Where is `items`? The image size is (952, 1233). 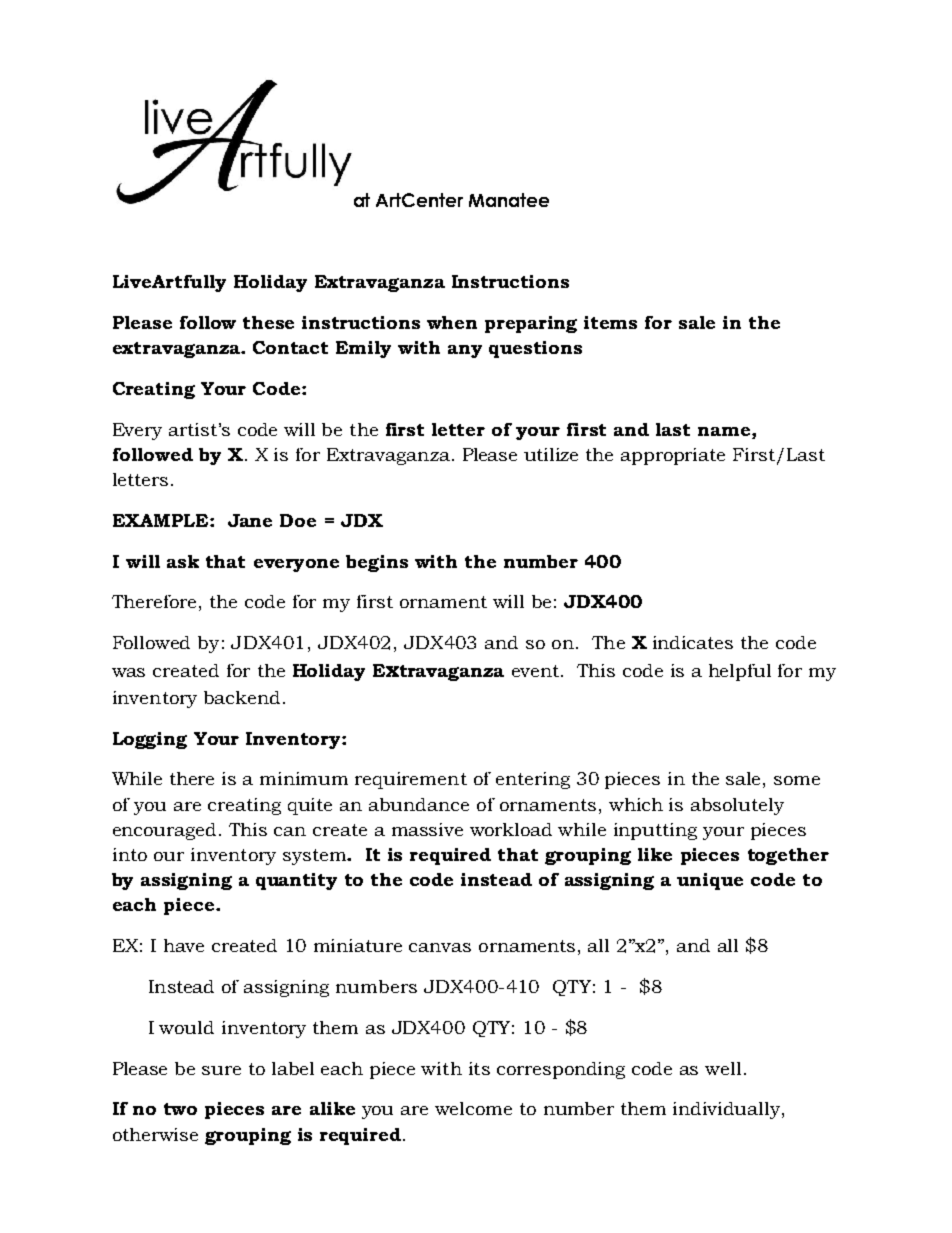 items is located at coordinates (610, 322).
